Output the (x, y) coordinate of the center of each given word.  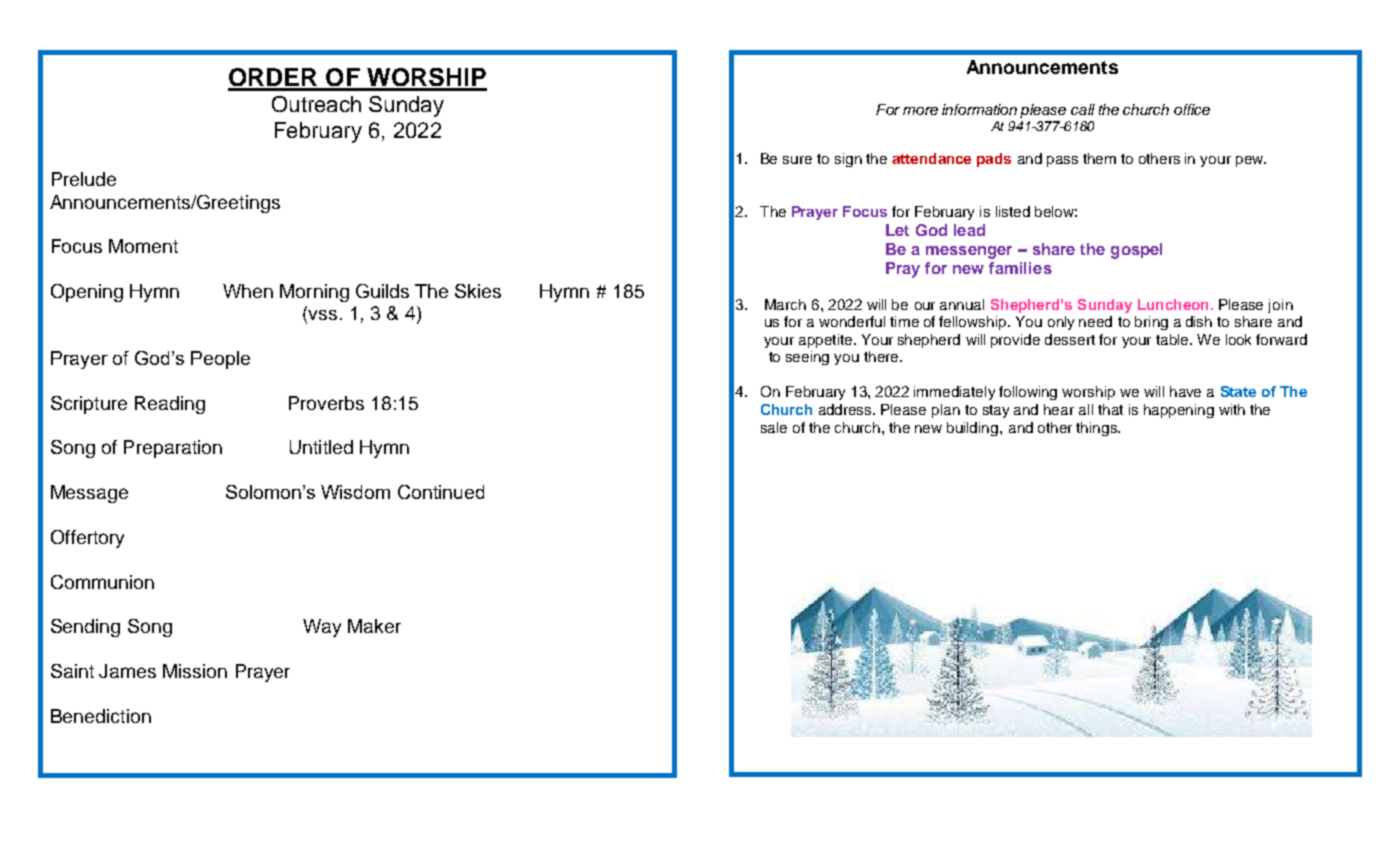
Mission (195, 671)
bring (1151, 323)
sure (797, 160)
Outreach (316, 104)
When (248, 291)
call (1083, 109)
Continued (441, 492)
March (785, 304)
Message (89, 494)
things (1097, 429)
